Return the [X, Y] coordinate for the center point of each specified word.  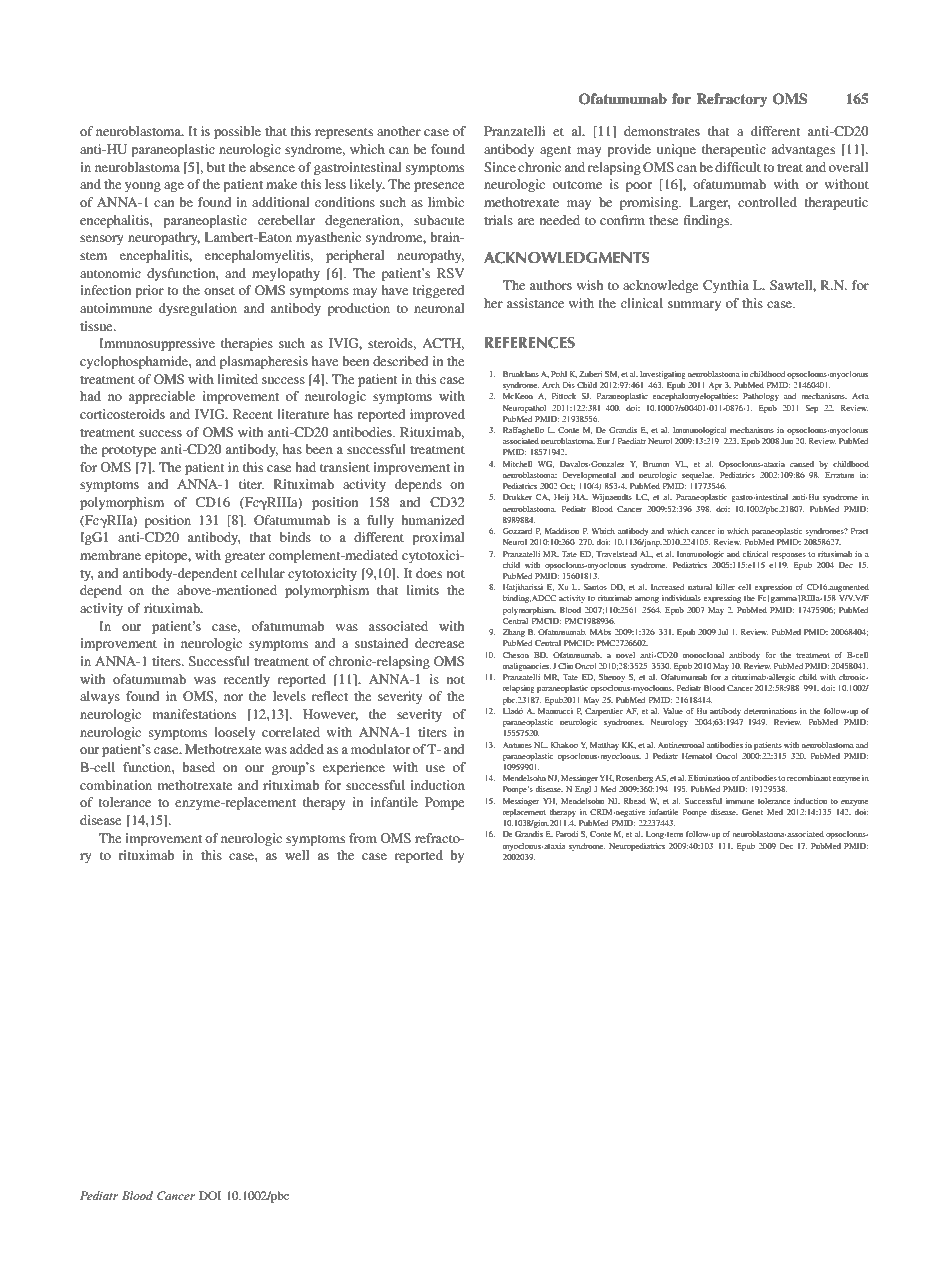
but [216, 167]
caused [802, 464]
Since [500, 167]
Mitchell [517, 464]
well [297, 855]
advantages [803, 150]
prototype [129, 451]
